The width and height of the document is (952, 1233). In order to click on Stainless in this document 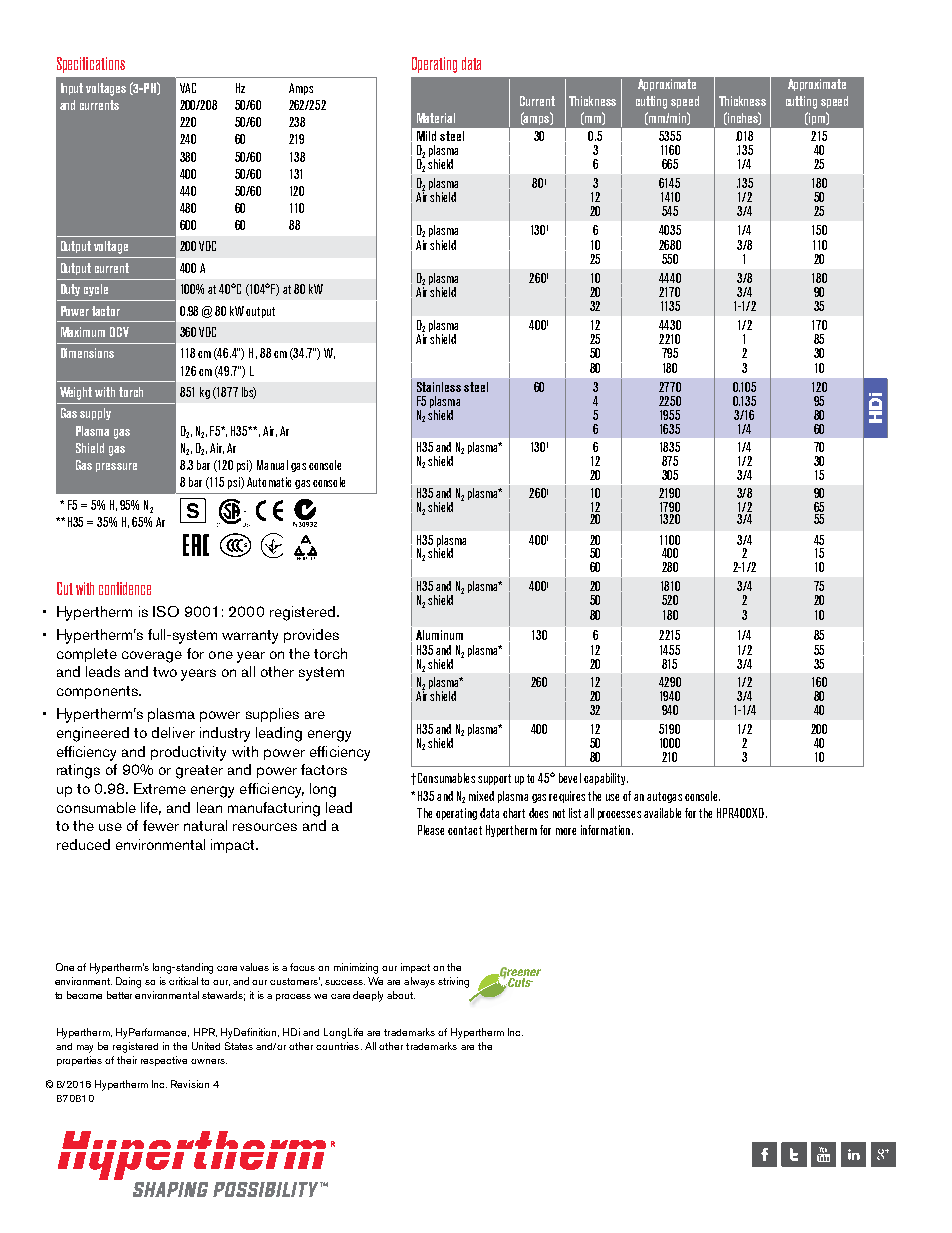, I will do `click(439, 387)`.
